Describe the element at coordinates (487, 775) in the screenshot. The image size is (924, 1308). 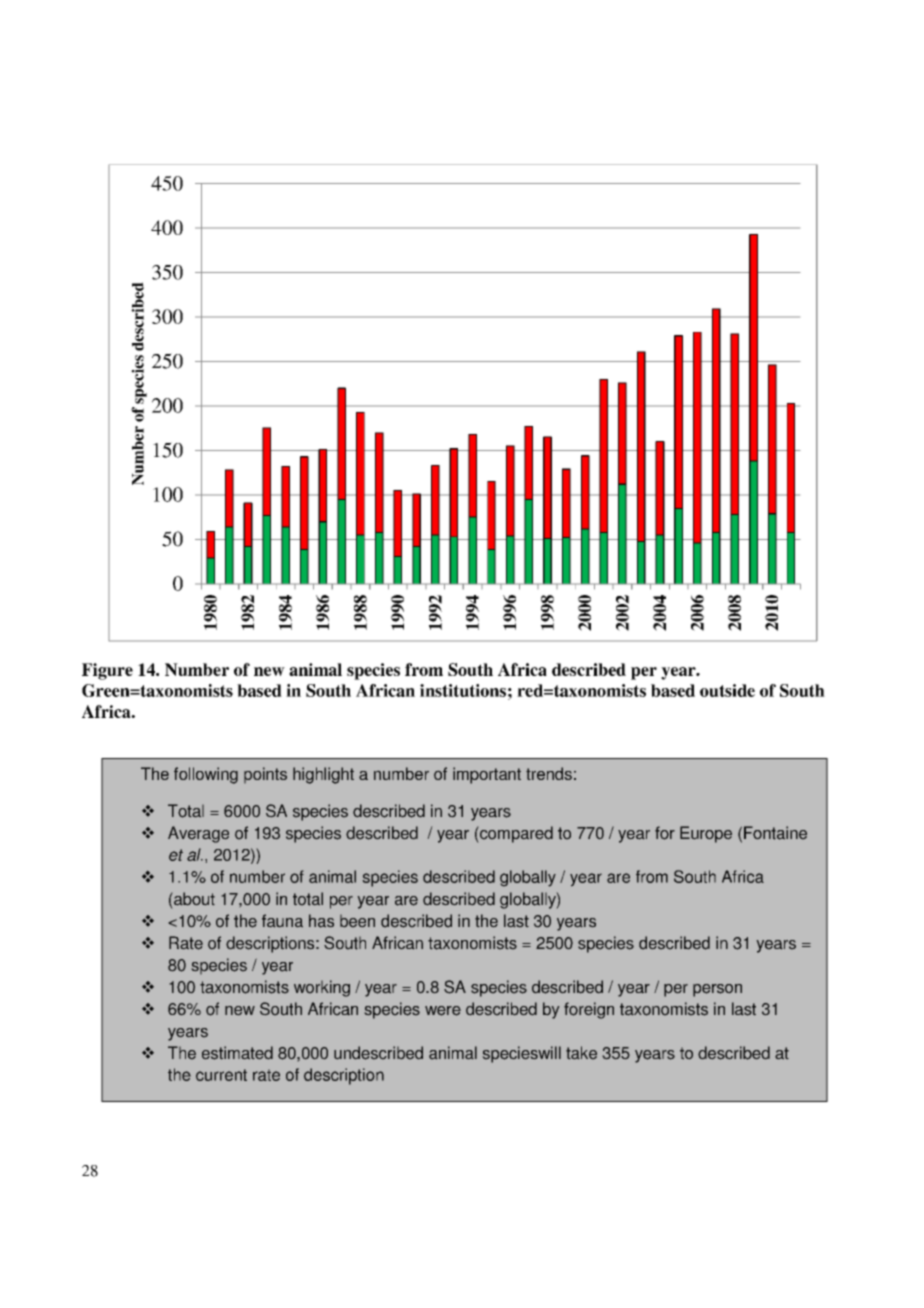
I see `important` at that location.
